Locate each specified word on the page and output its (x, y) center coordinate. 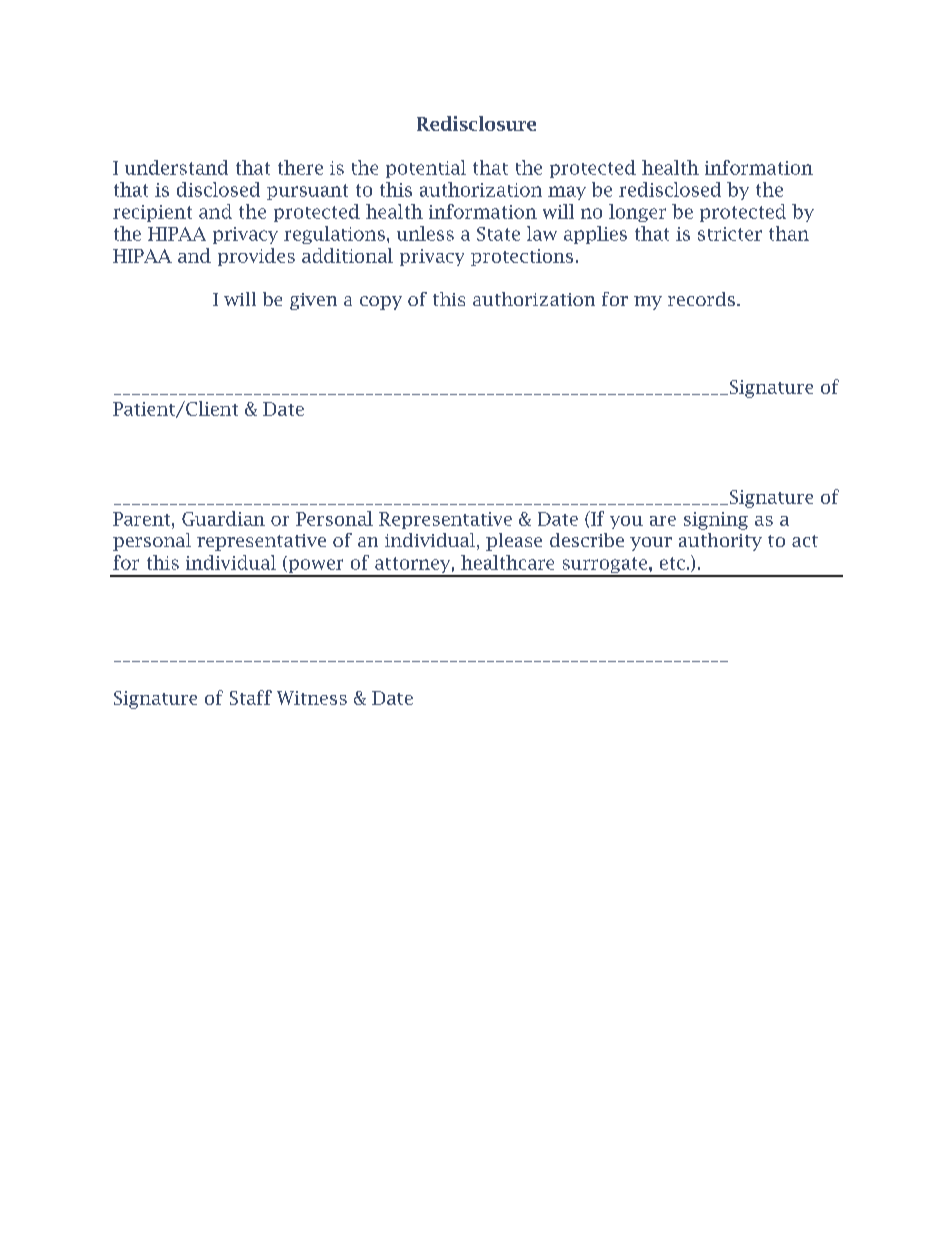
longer (637, 213)
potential (426, 169)
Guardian (223, 518)
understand (176, 167)
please (514, 542)
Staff (251, 697)
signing (716, 521)
